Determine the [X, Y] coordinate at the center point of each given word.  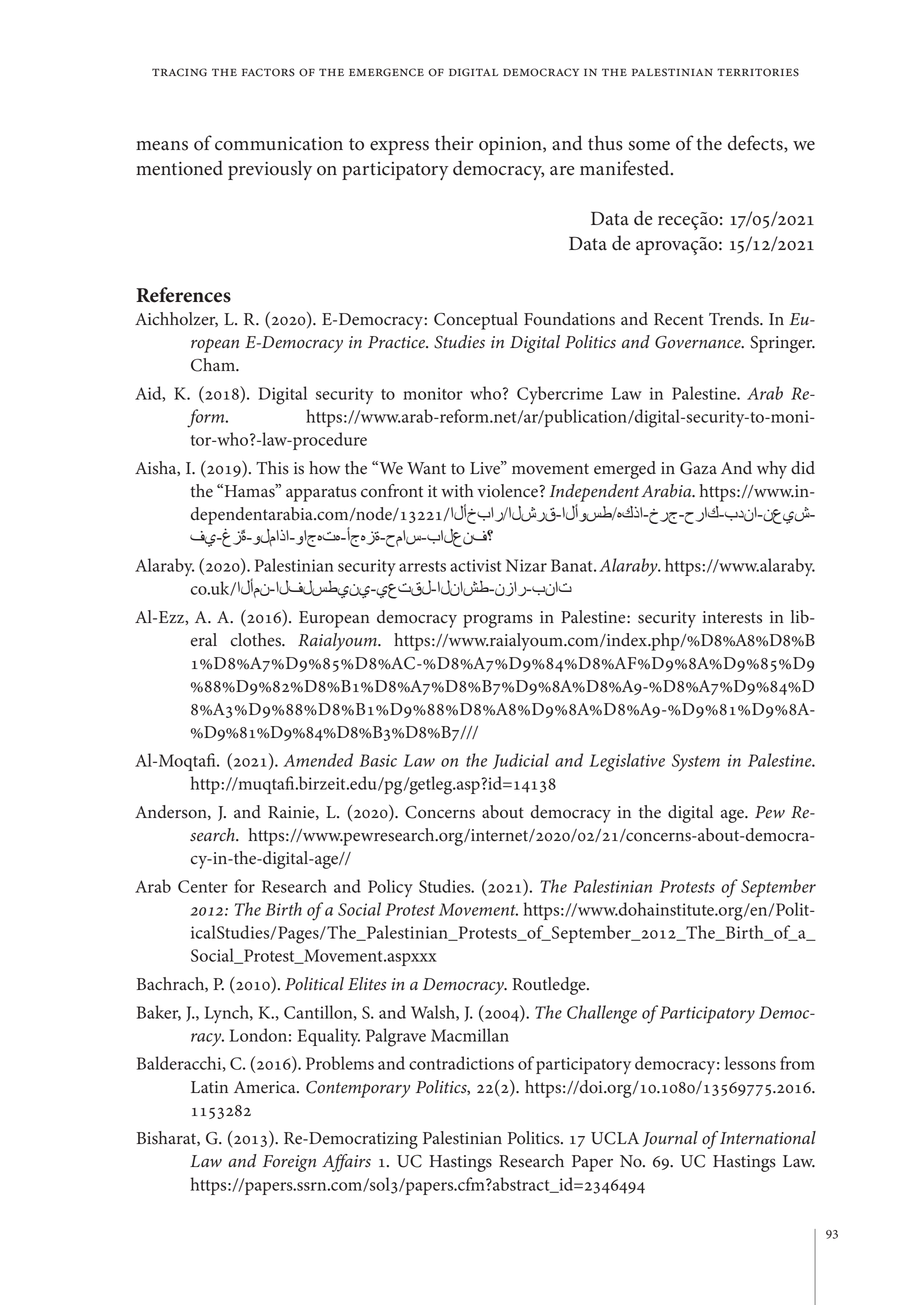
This [272, 468]
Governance [699, 342]
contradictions [461, 1063]
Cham [214, 365]
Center [203, 886]
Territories [758, 72]
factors [268, 72]
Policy [390, 888]
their [454, 143]
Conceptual [476, 321]
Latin [209, 1087]
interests [732, 617]
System [696, 762]
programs [498, 621]
